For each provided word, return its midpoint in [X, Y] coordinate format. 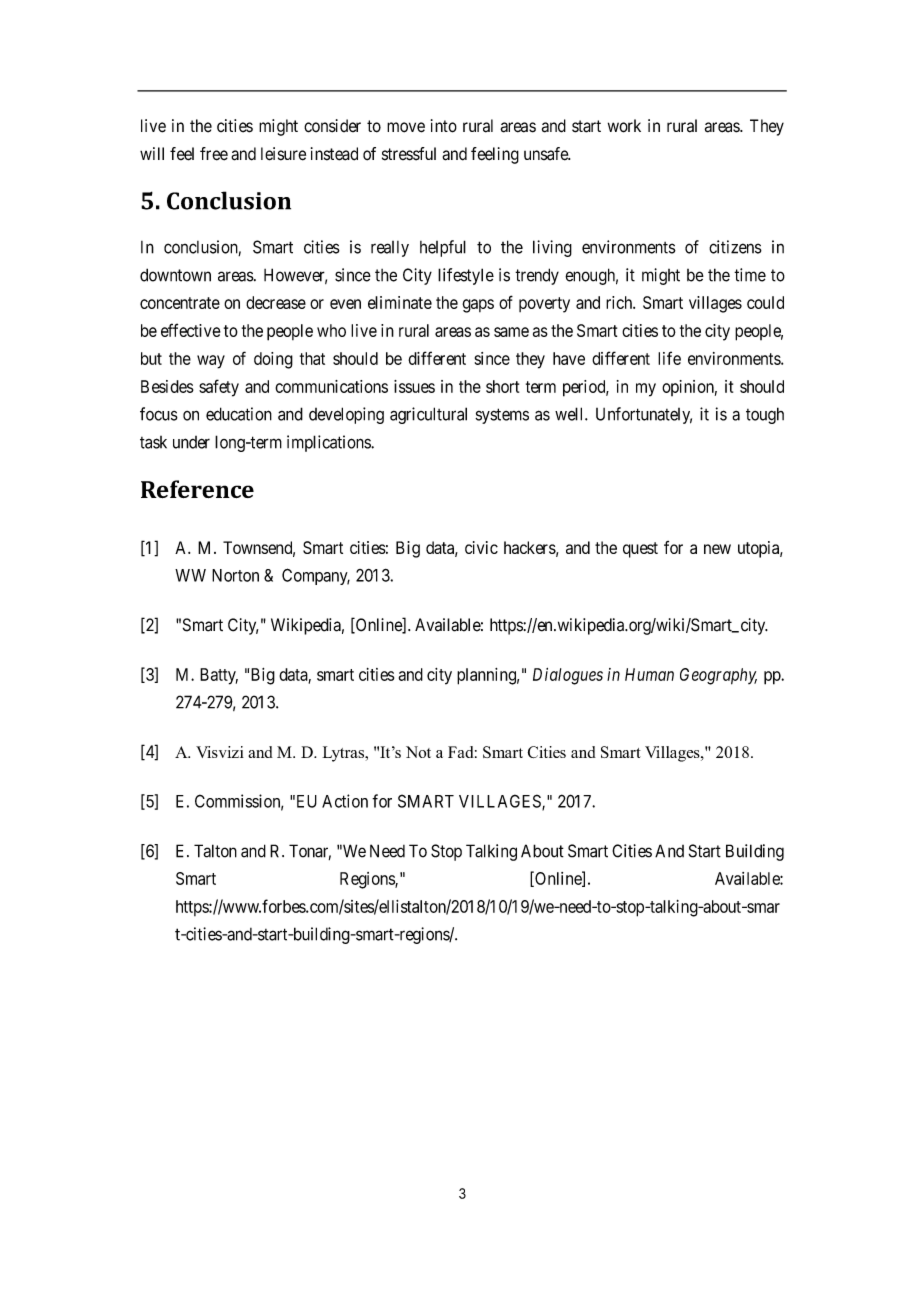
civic [481, 547]
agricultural [428, 415]
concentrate [180, 303]
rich [620, 302]
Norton [235, 575]
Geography [718, 676]
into [444, 126]
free [214, 154]
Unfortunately [644, 415]
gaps [478, 306]
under [191, 442]
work [624, 126]
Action [345, 801]
